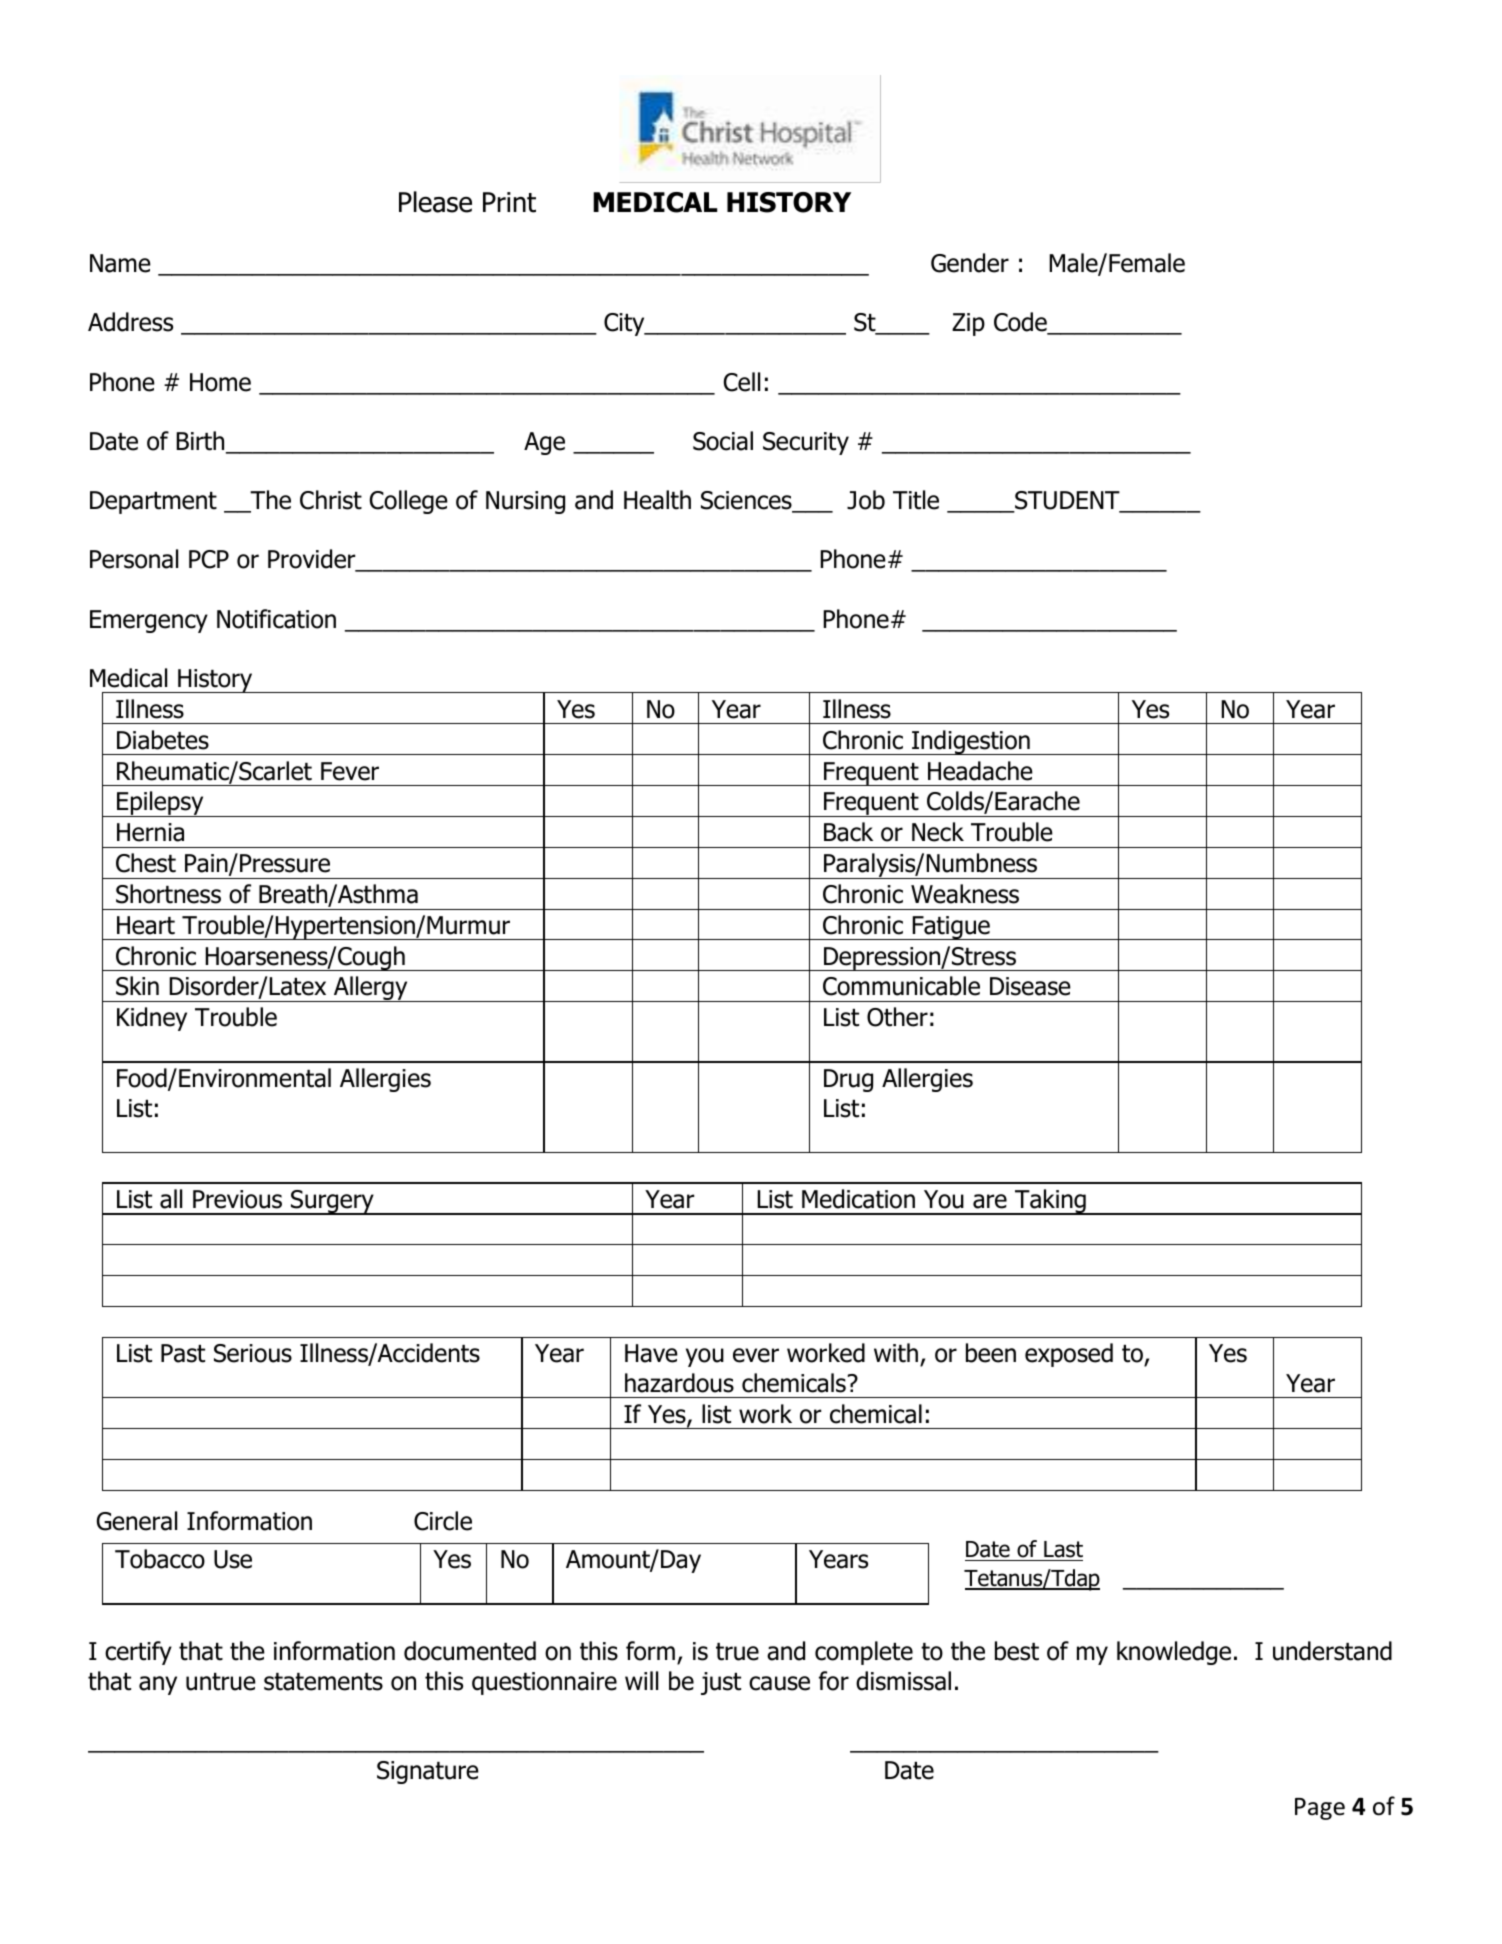  What do you see at coordinates (971, 742) in the screenshot?
I see `Indigestion` at bounding box center [971, 742].
